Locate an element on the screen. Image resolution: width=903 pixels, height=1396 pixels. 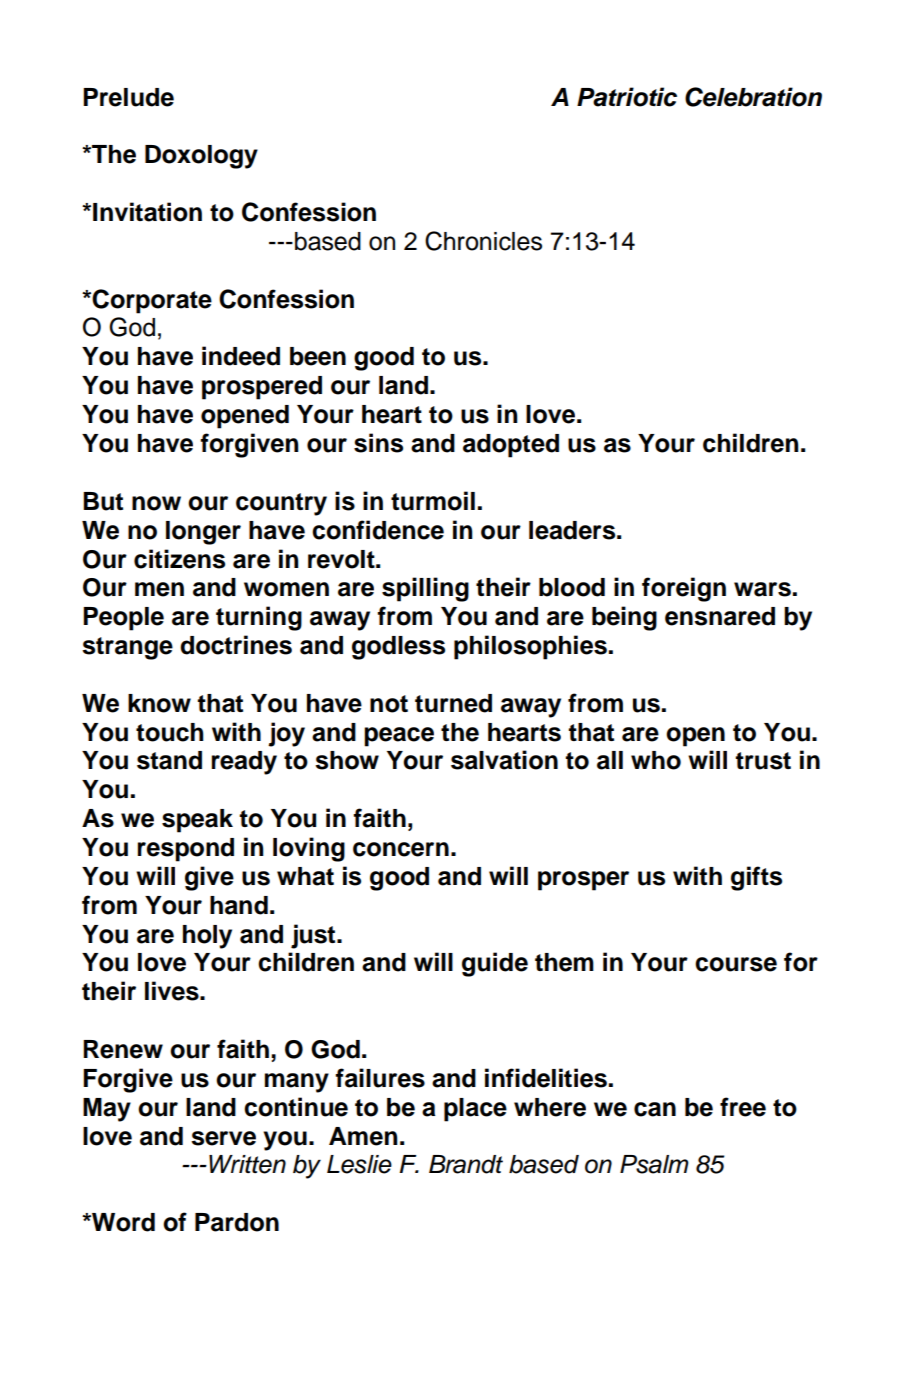
Prelude is located at coordinates (128, 97).
